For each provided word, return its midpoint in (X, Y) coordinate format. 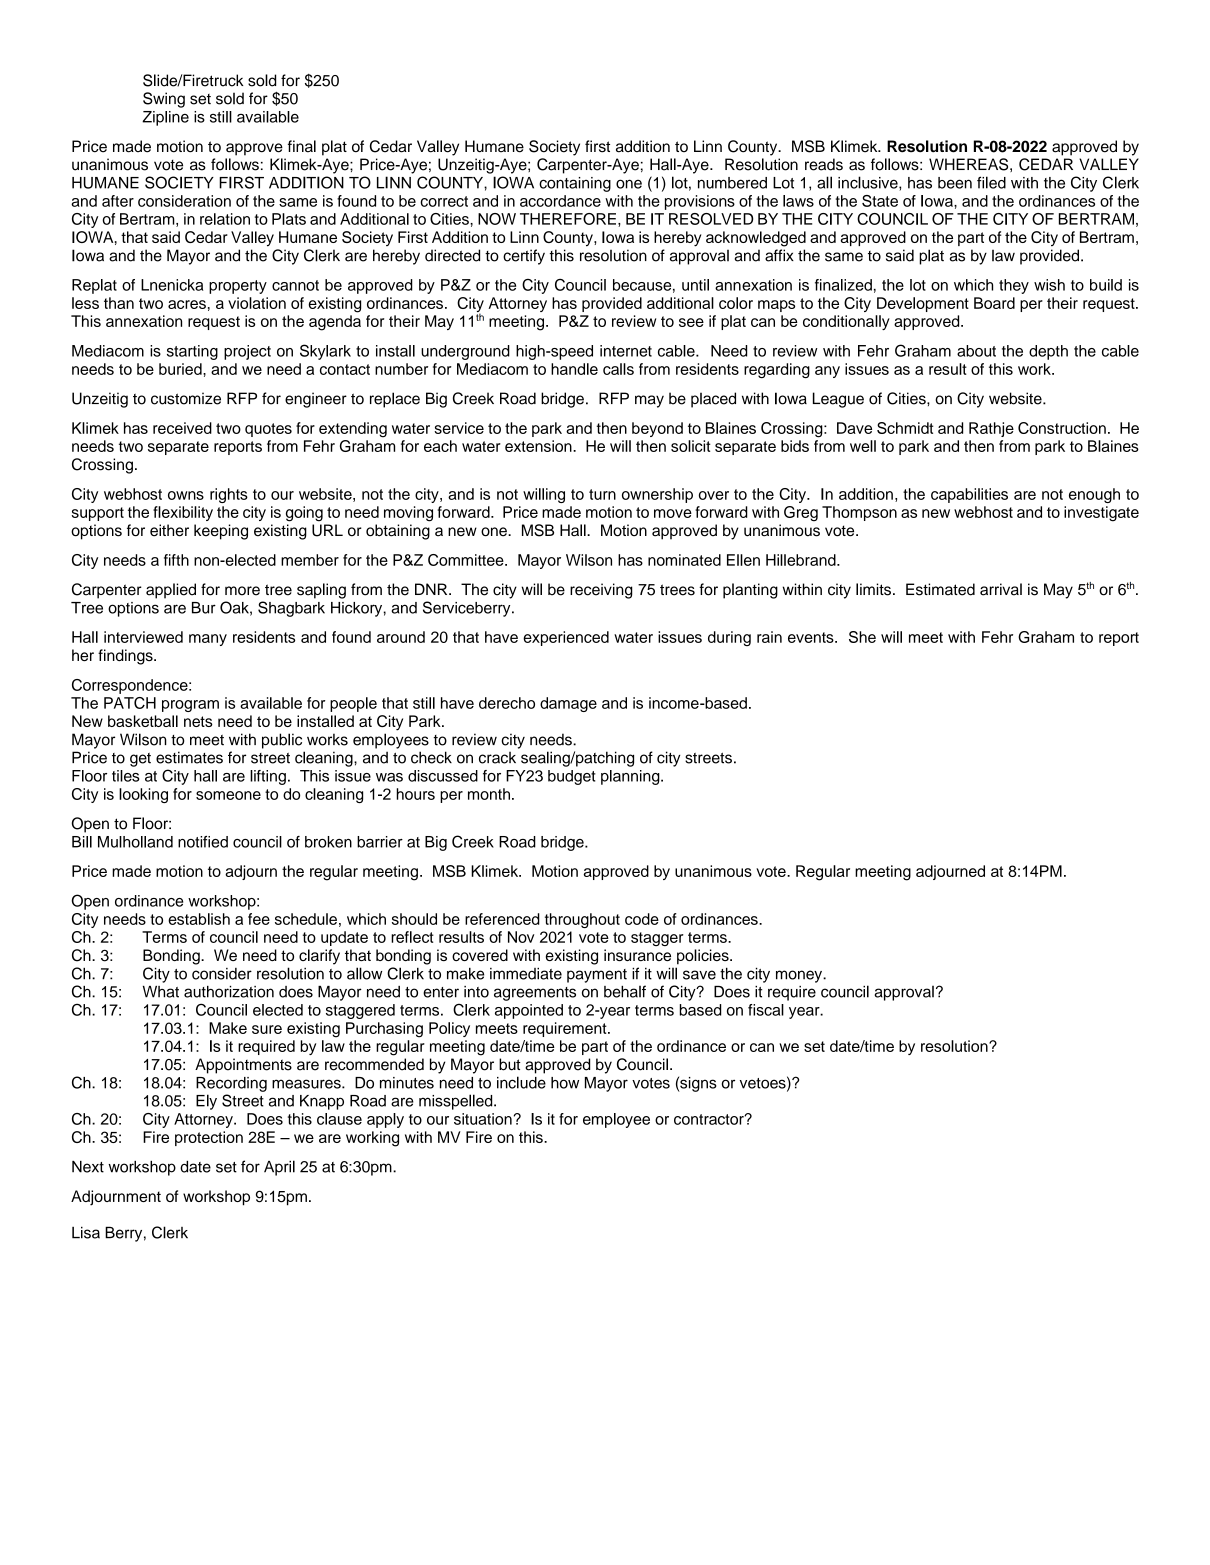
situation (483, 1119)
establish (199, 919)
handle (574, 369)
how (565, 1083)
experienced (566, 638)
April (279, 1168)
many (208, 640)
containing (575, 184)
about (976, 351)
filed (991, 182)
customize (186, 398)
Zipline (165, 118)
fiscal (766, 1010)
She (862, 637)
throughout (582, 920)
